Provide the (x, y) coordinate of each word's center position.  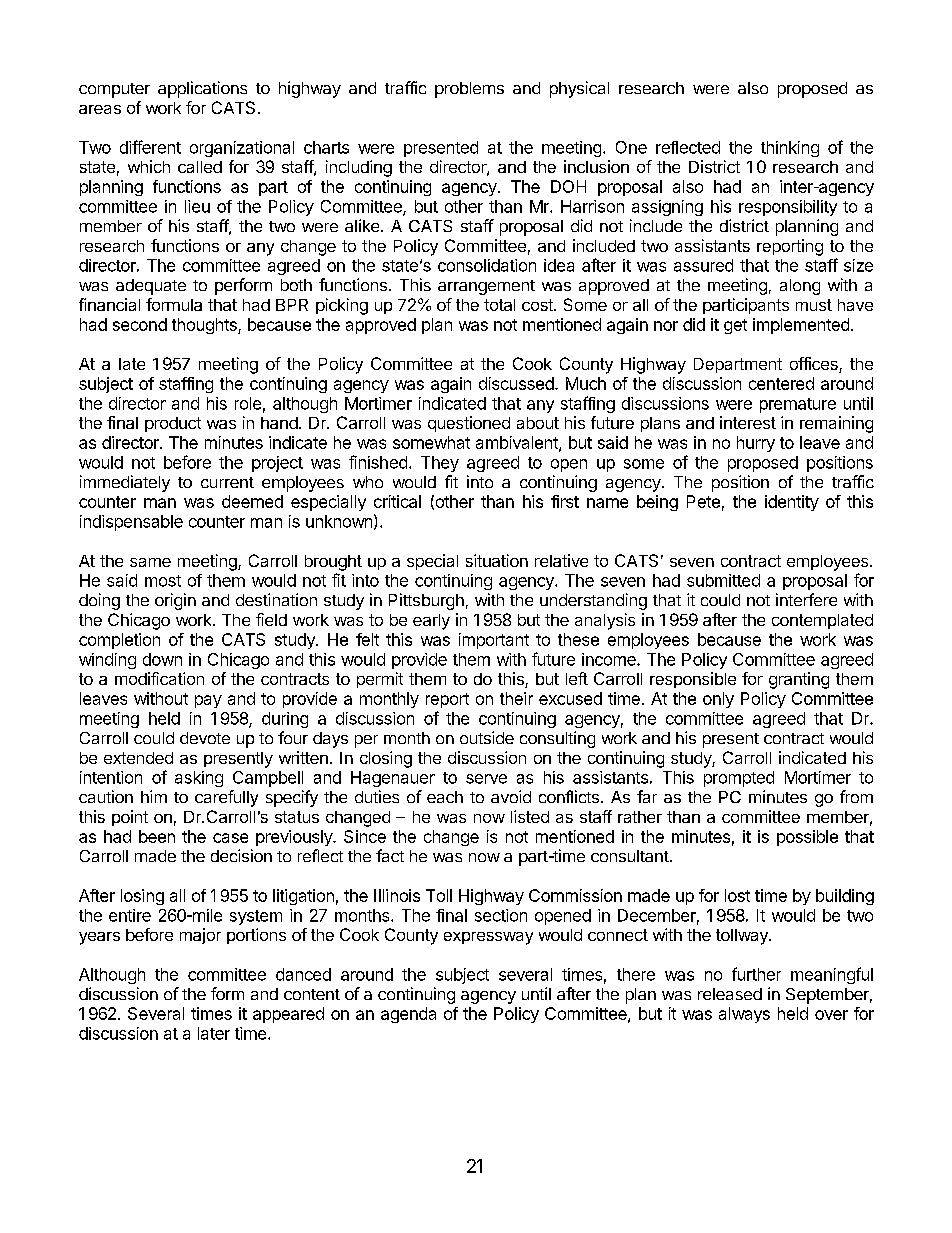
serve (486, 779)
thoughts (205, 326)
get (735, 326)
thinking (790, 149)
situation (497, 560)
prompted (739, 779)
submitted (723, 580)
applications (202, 89)
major (200, 936)
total (499, 305)
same (150, 562)
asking (199, 779)
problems (469, 90)
